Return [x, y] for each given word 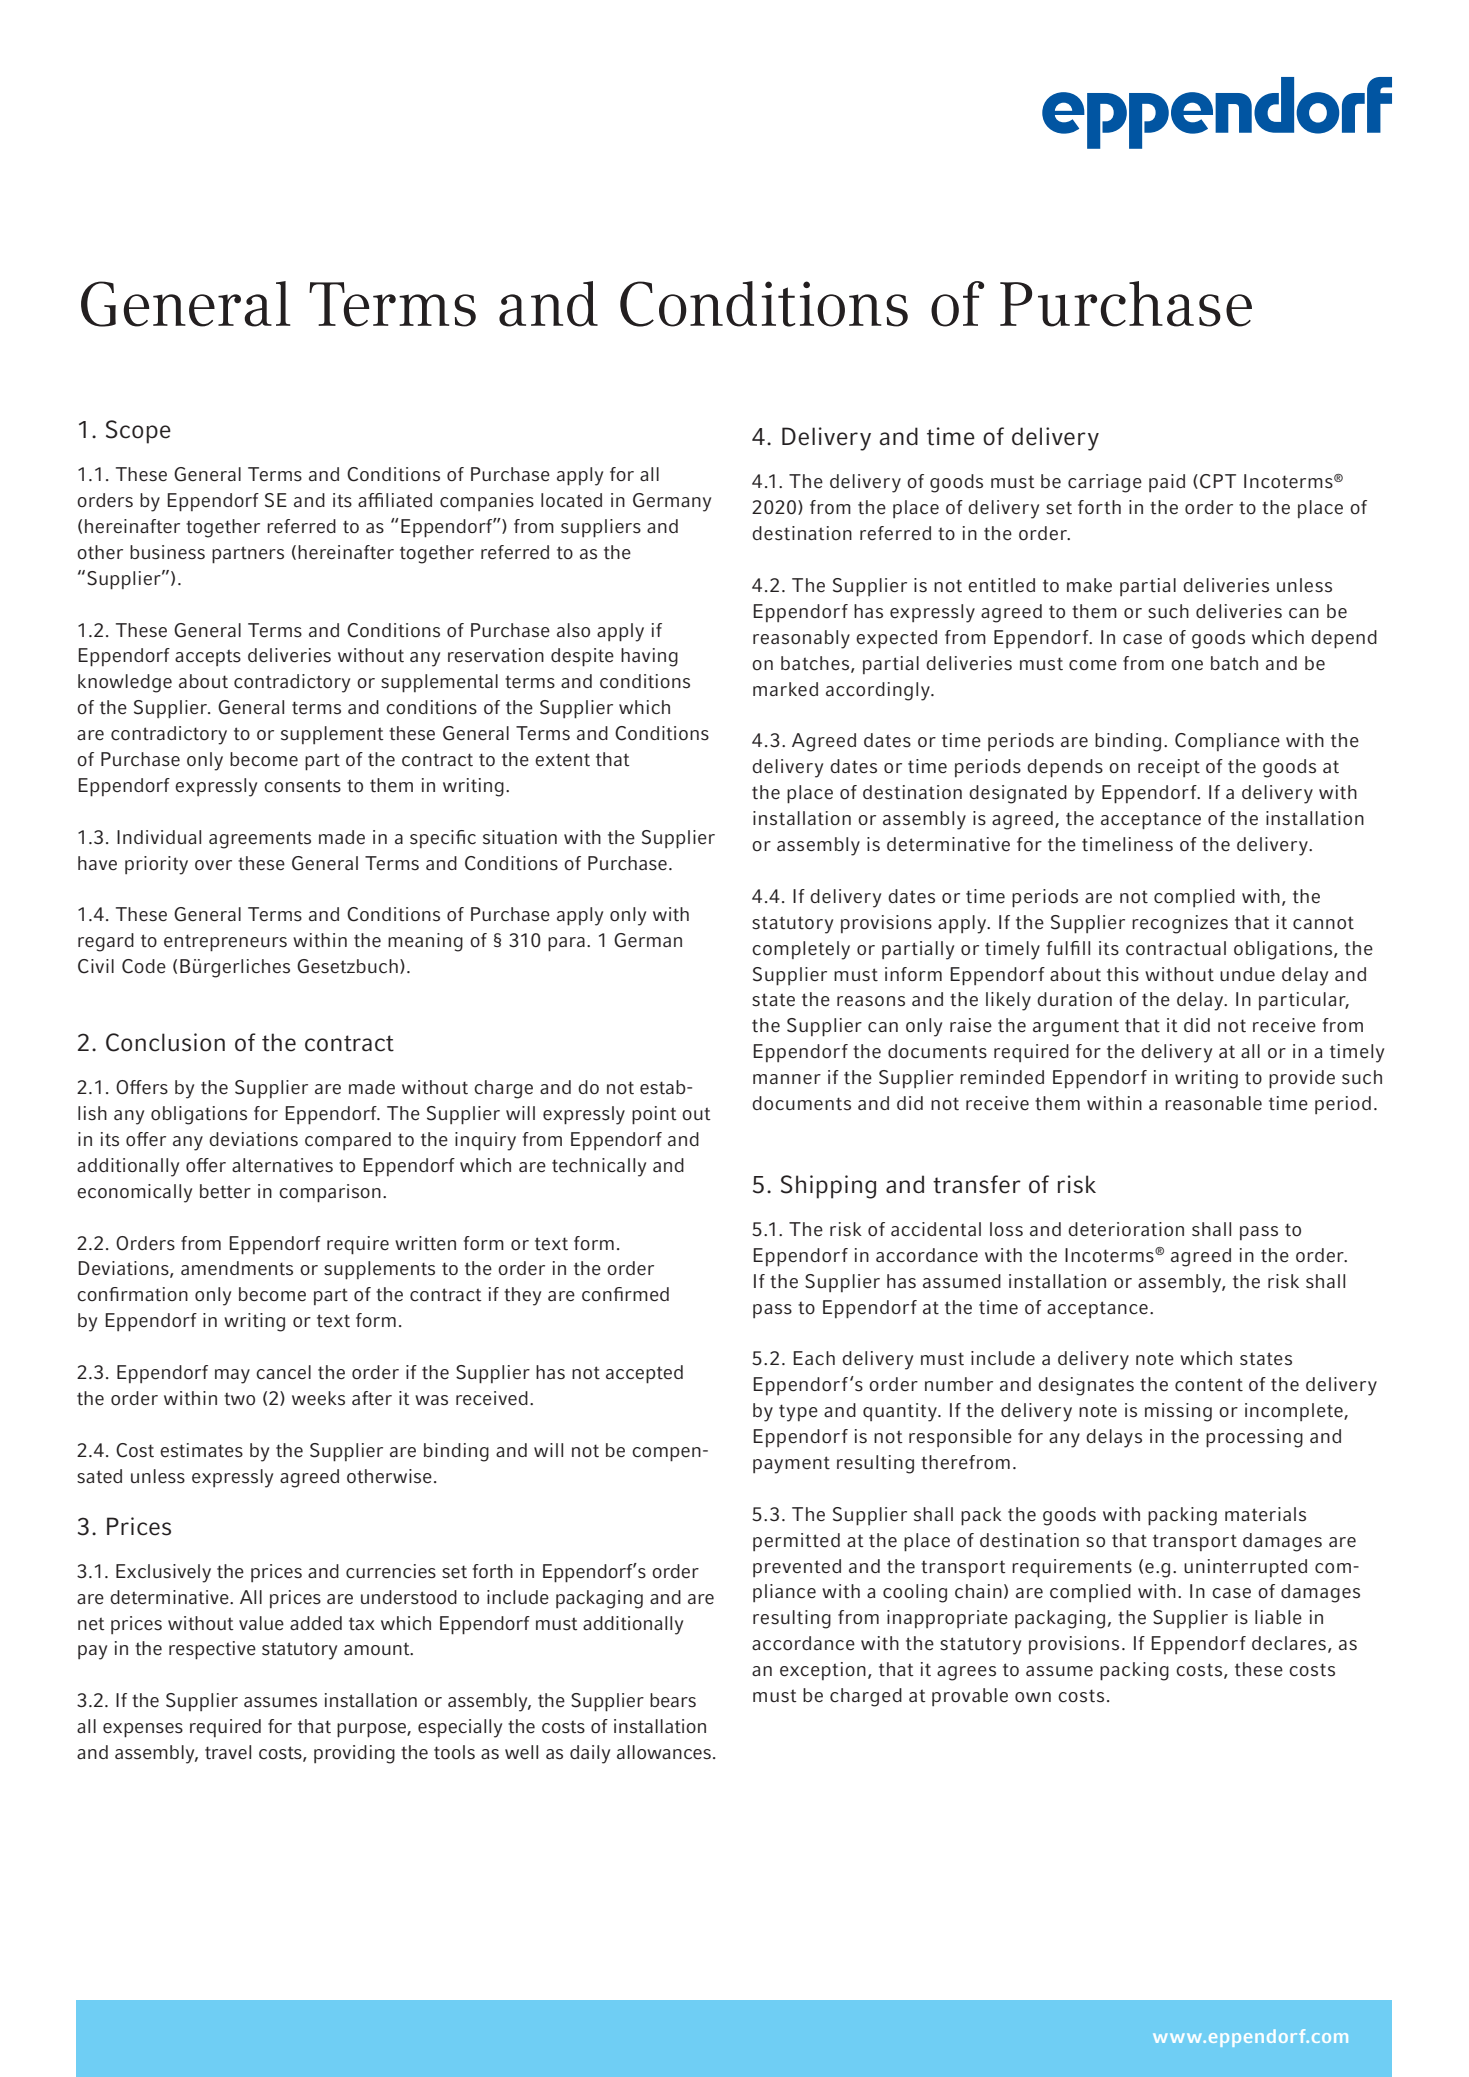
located [571, 500]
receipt [1169, 768]
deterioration [1126, 1229]
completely [801, 950]
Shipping [828, 1187]
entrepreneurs [225, 943]
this [1123, 974]
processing [1254, 1438]
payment [791, 1465]
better [225, 1191]
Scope [138, 432]
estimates [201, 1450]
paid [1167, 483]
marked [785, 689]
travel [228, 1752]
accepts [208, 657]
